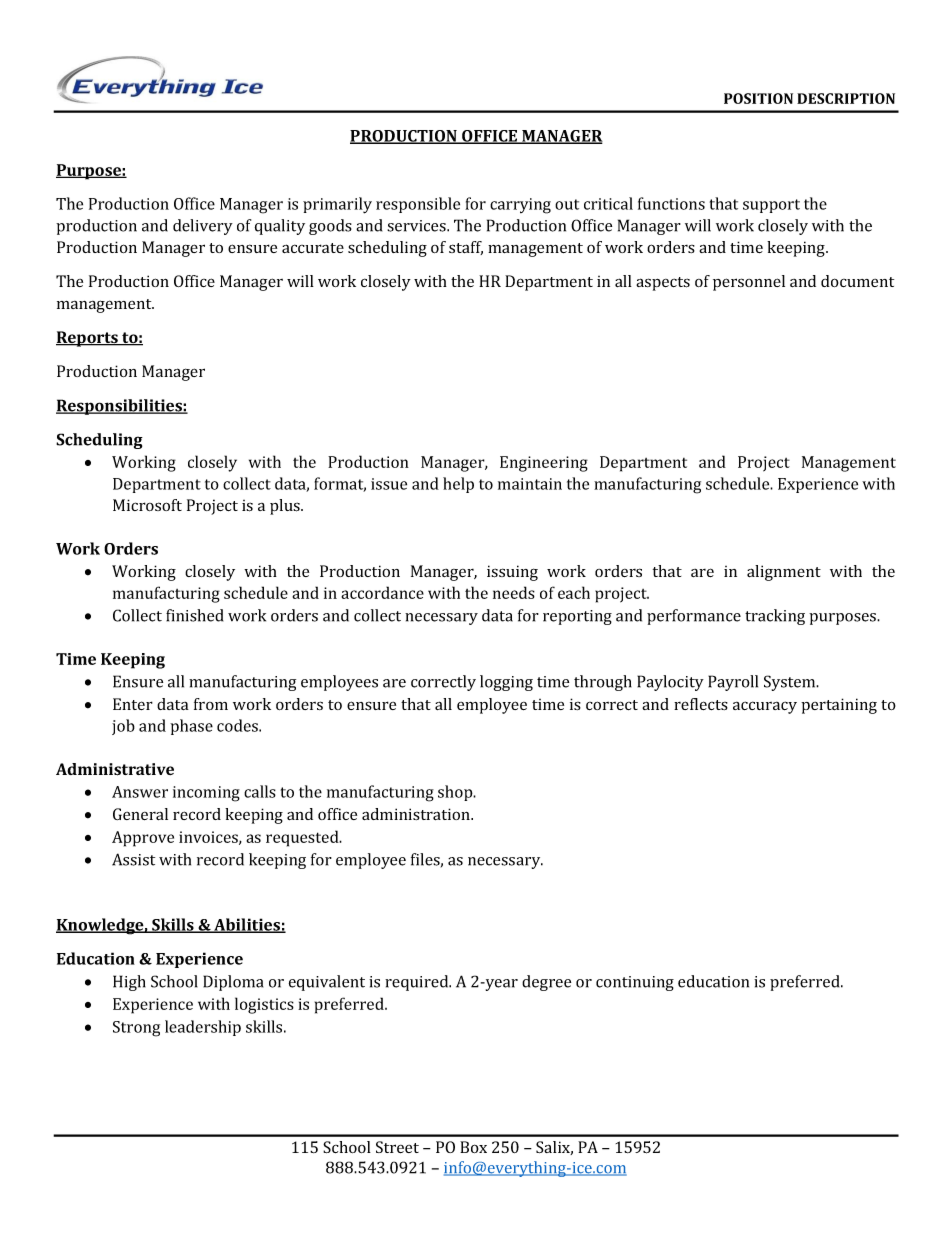 The image size is (952, 1233). Describe the element at coordinates (758, 98) in the screenshot. I see `POSITION` at that location.
